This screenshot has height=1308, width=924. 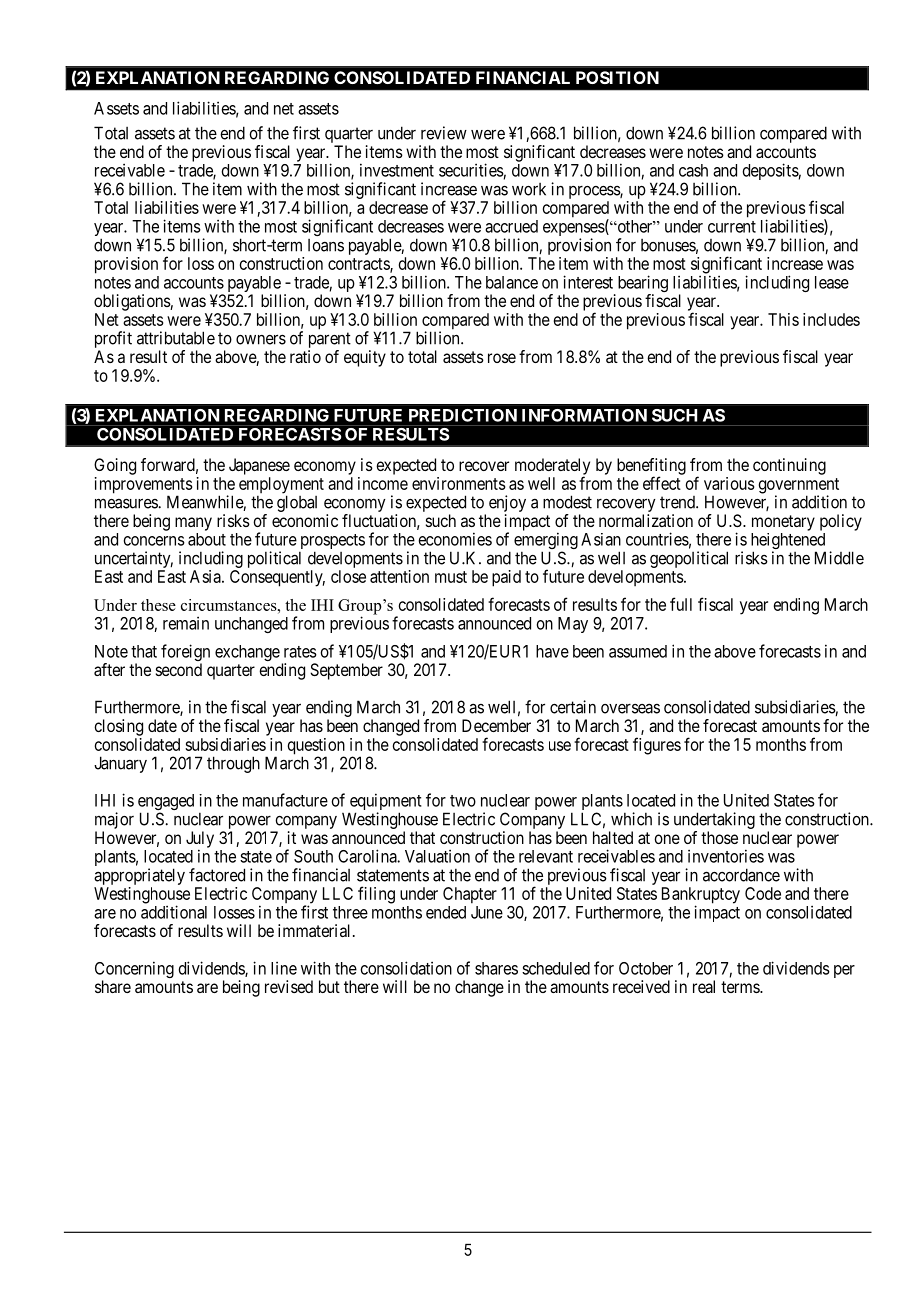 What do you see at coordinates (406, 968) in the screenshot?
I see `consolidation` at bounding box center [406, 968].
